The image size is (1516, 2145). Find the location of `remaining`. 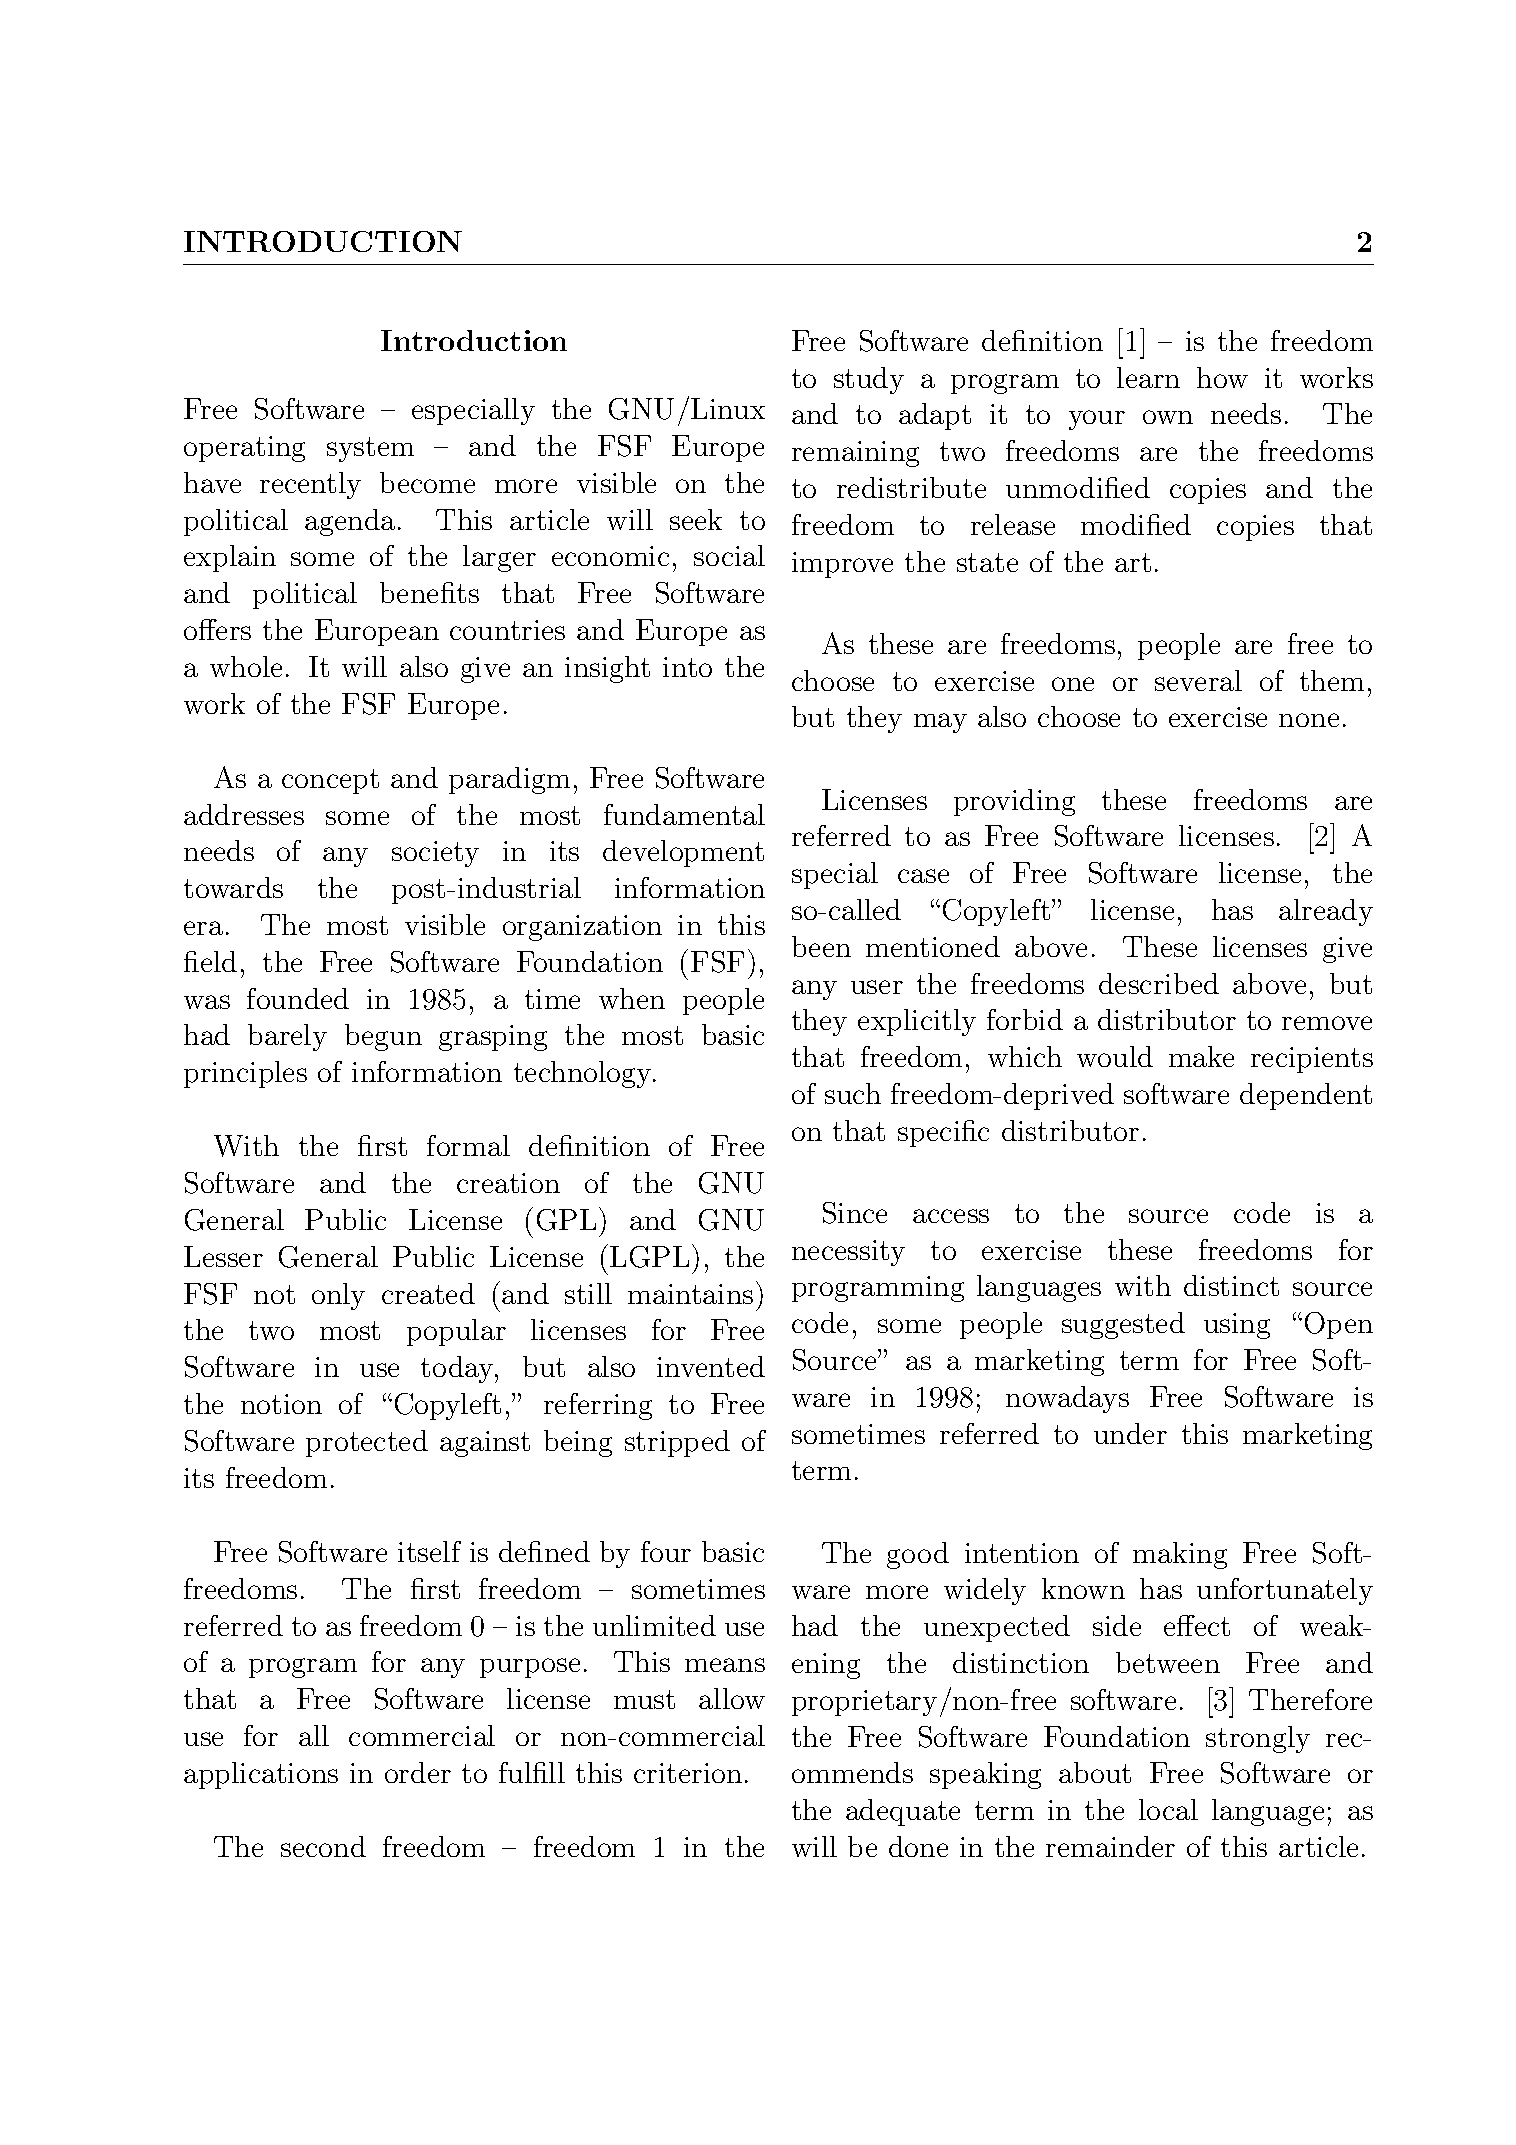

remaining is located at coordinates (855, 454).
